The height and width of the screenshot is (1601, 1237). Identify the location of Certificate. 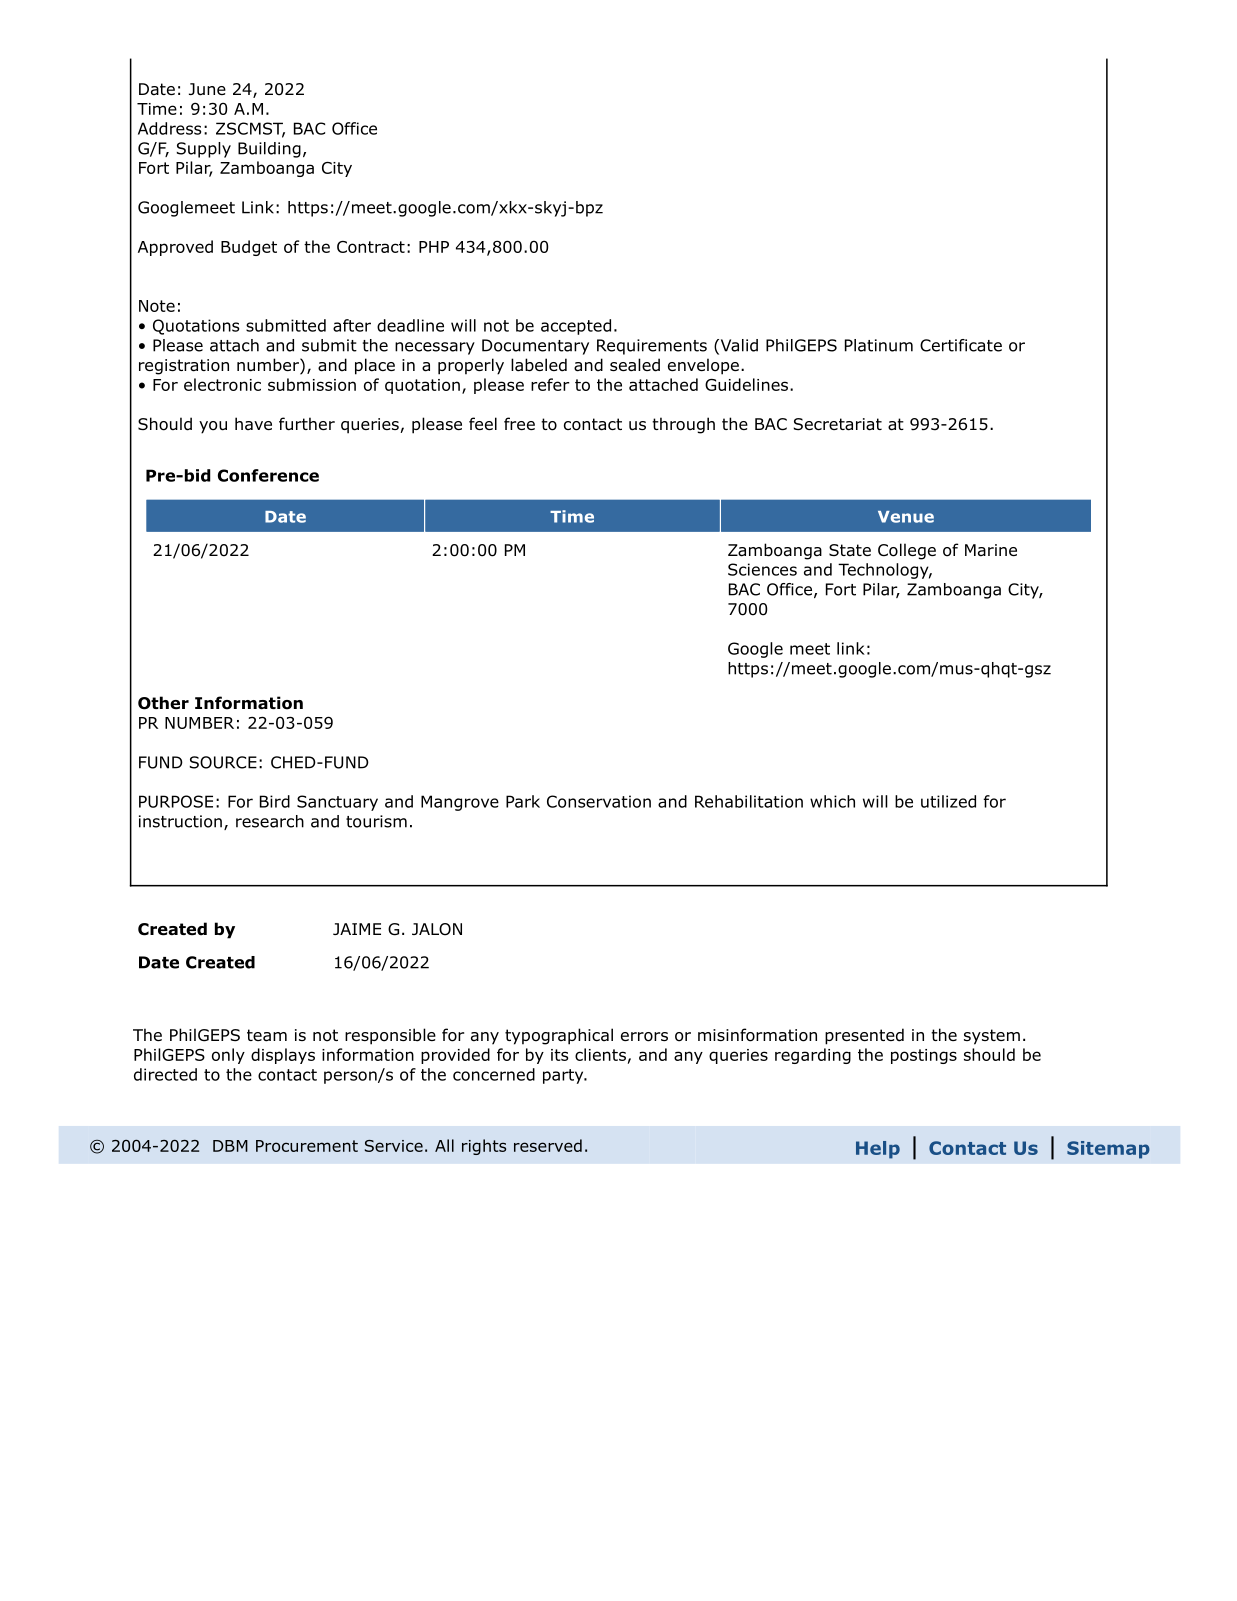
(961, 345).
